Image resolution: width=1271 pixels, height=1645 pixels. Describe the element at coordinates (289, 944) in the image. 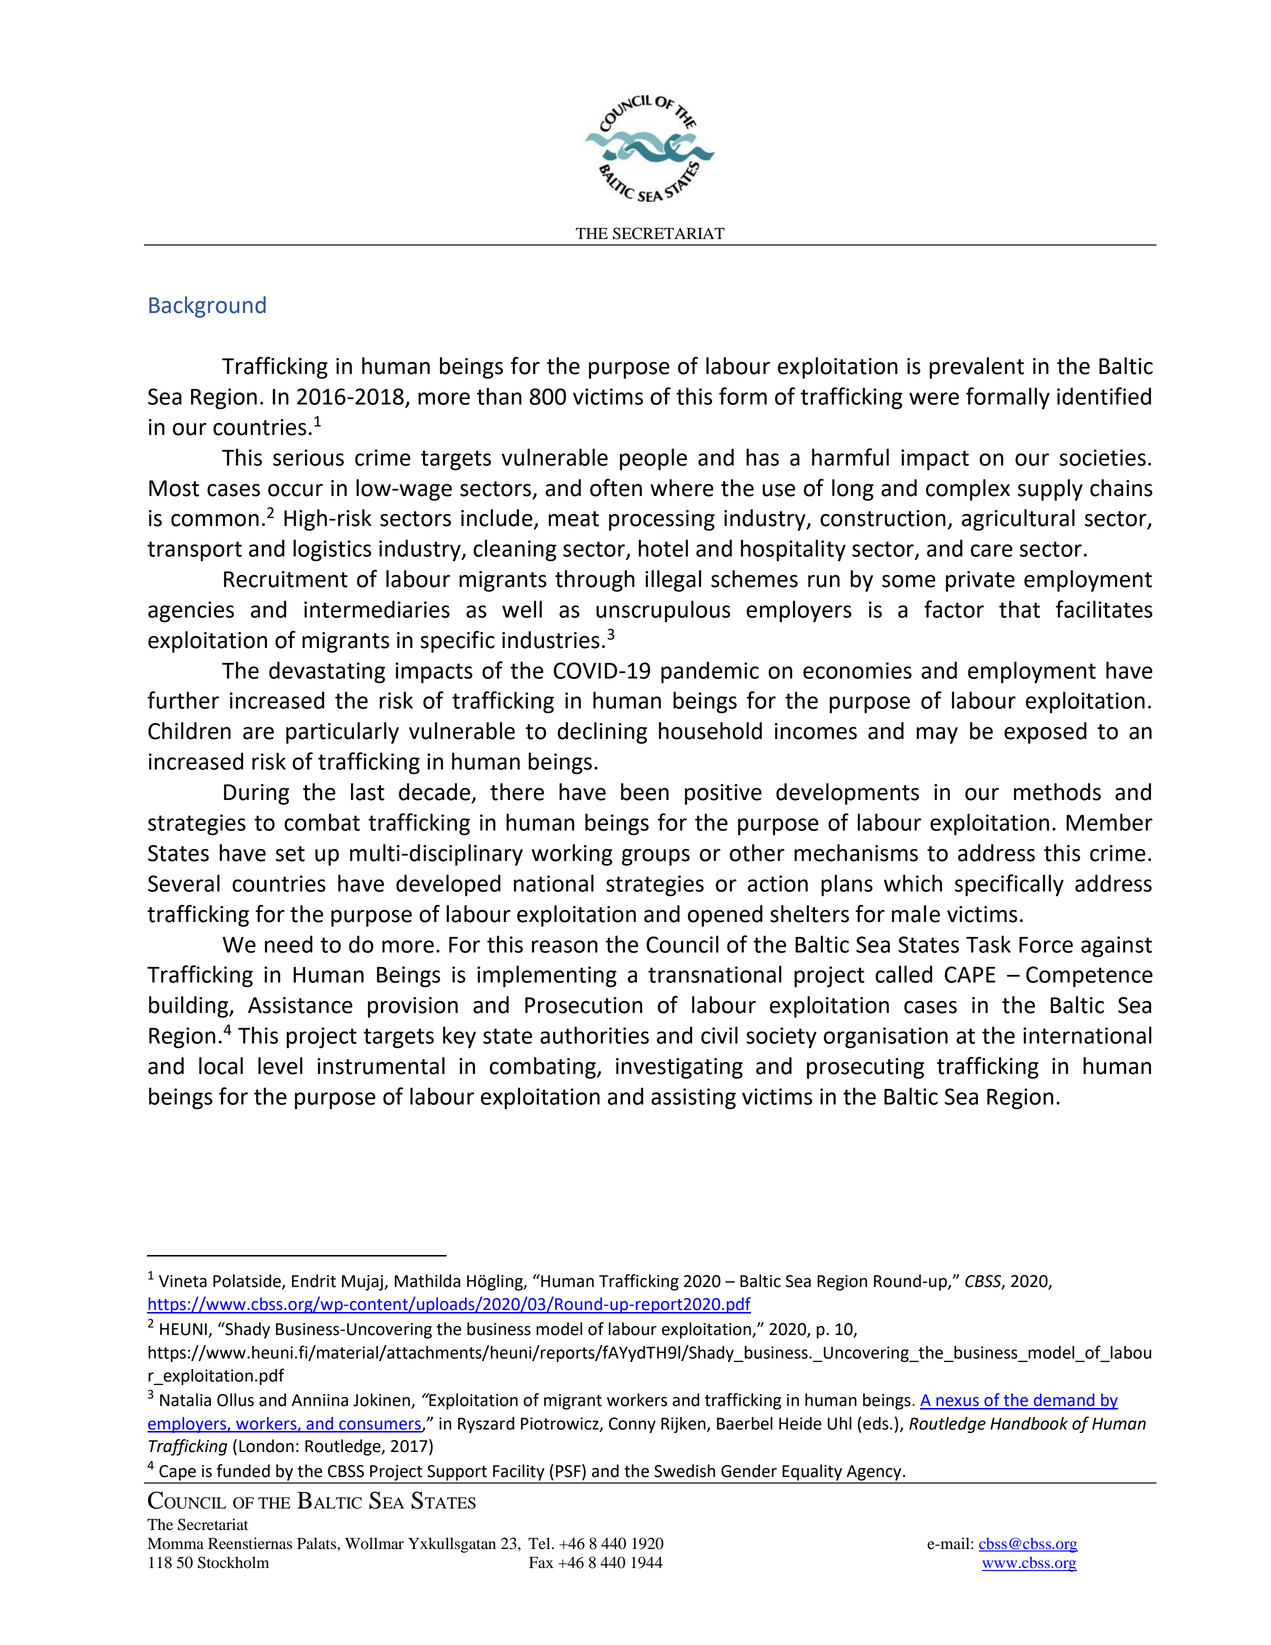

I see `need` at that location.
